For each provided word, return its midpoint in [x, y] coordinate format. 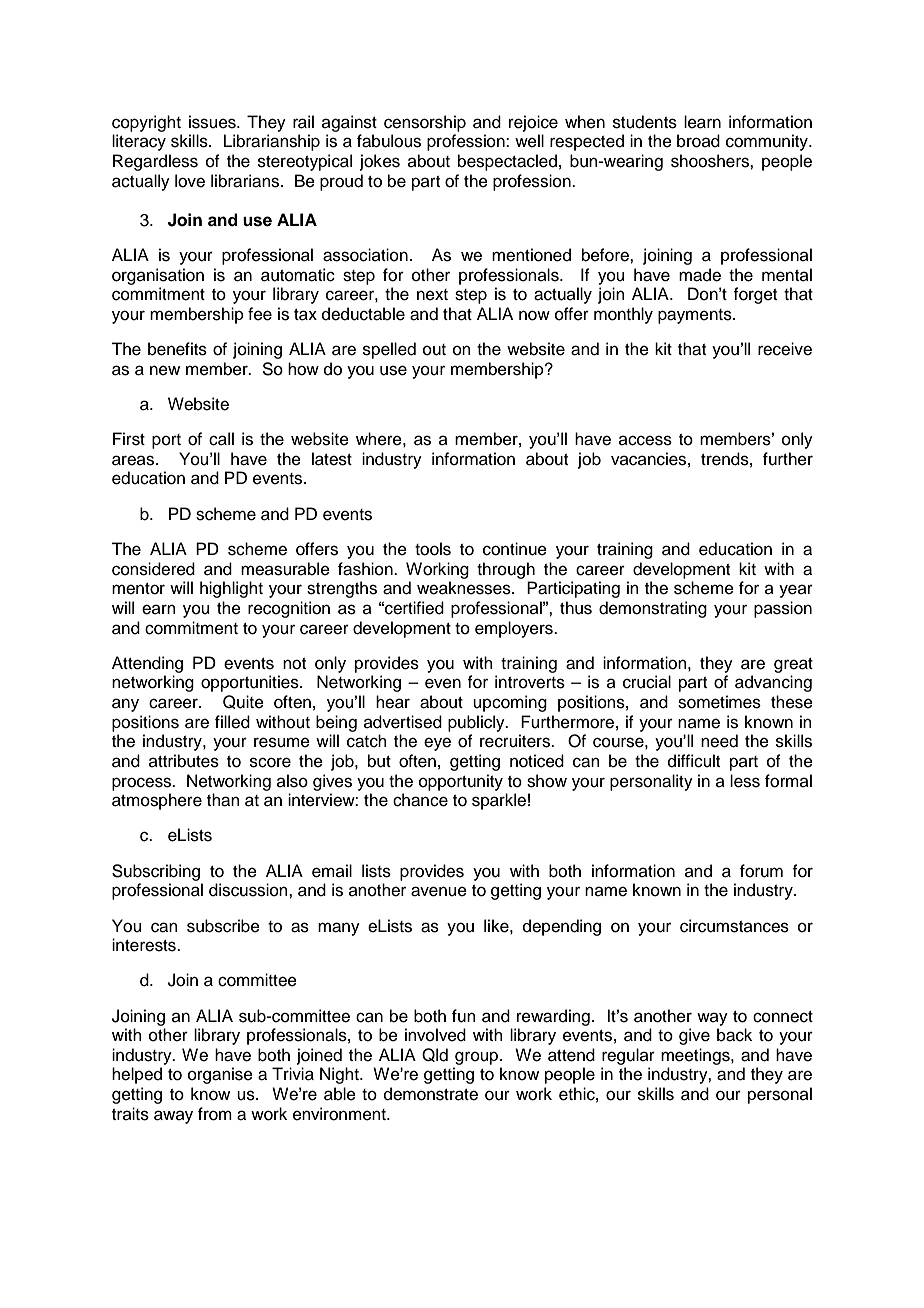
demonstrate [431, 1094]
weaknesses [465, 588]
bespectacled [507, 162]
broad [698, 141]
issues [213, 122]
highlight [231, 589]
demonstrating [653, 609]
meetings [696, 1056]
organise [220, 1075]
